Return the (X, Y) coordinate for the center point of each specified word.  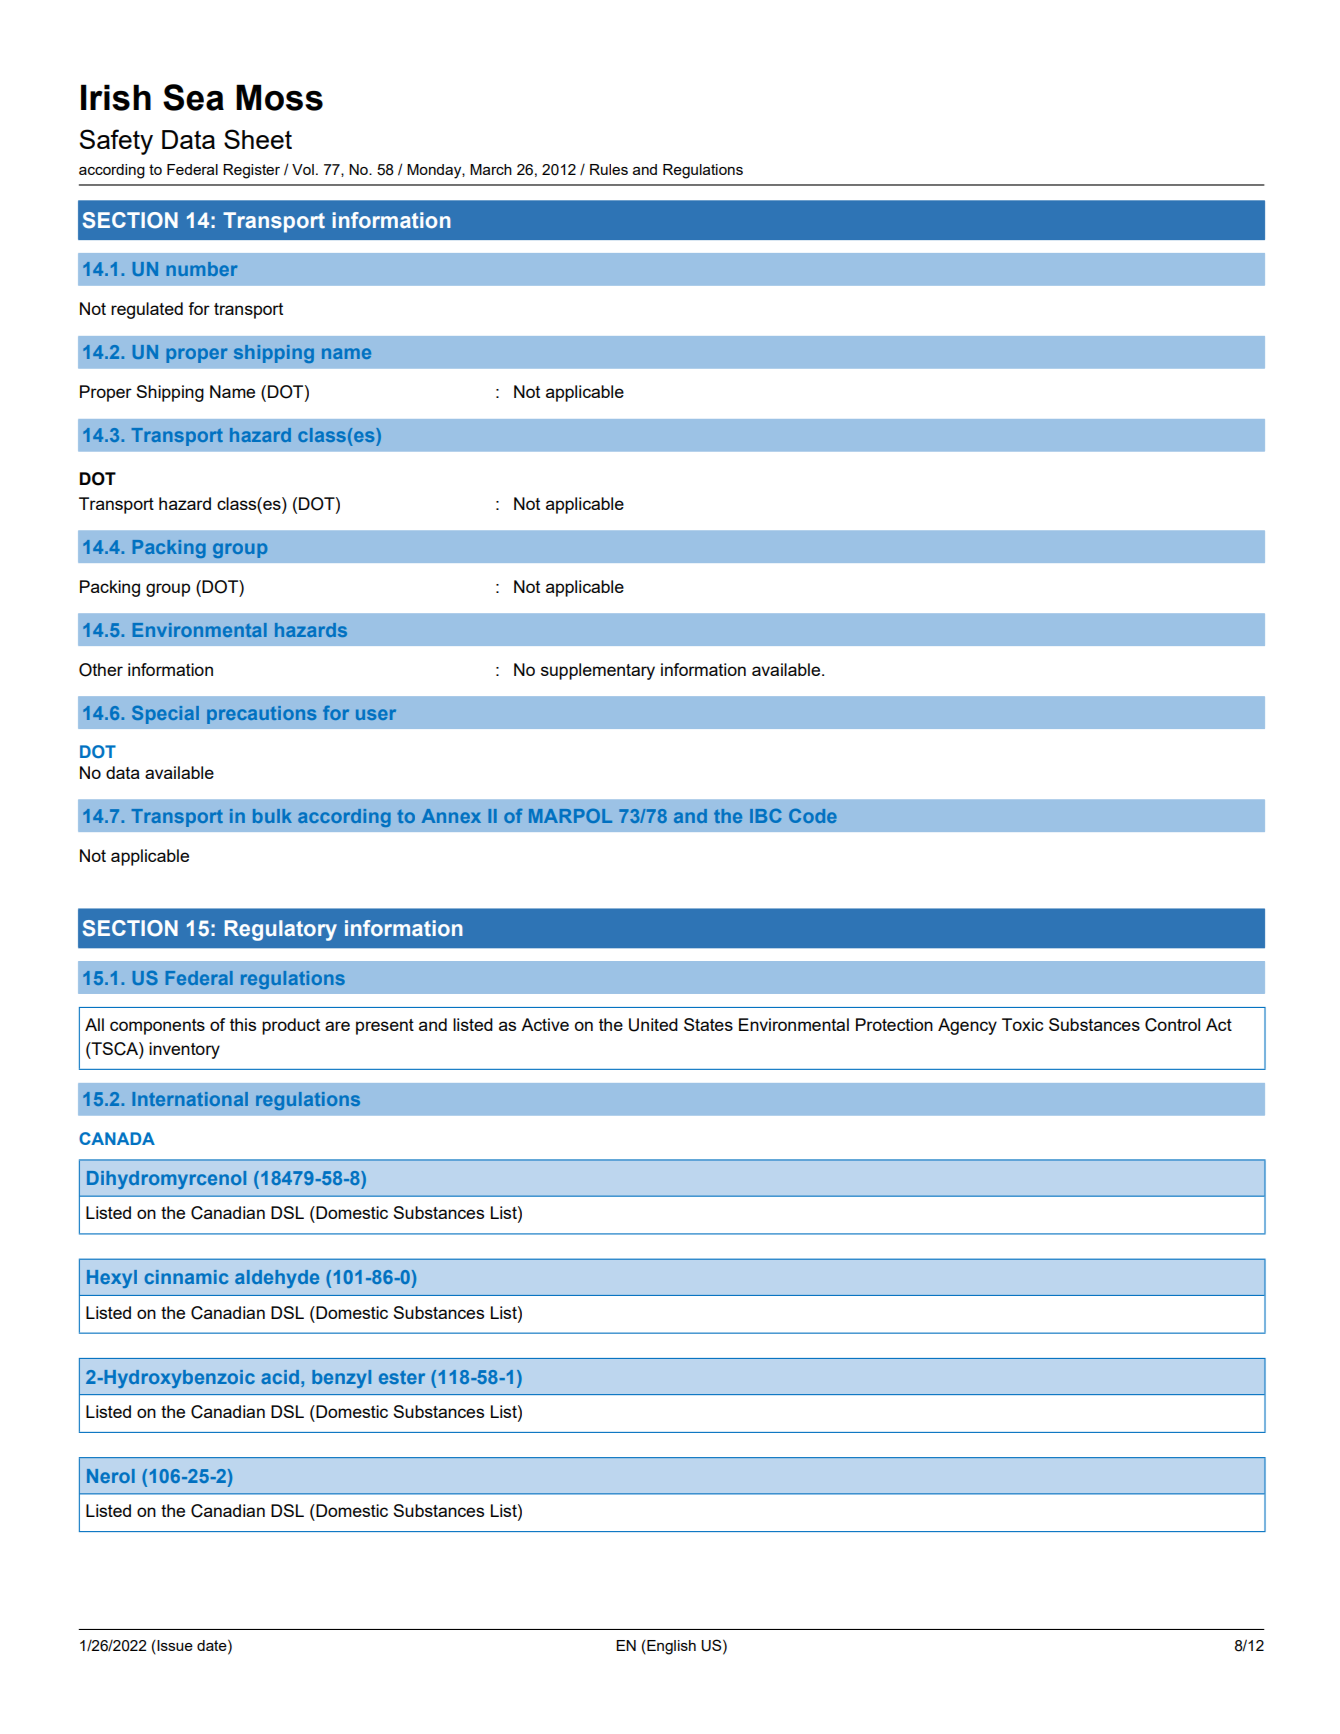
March (491, 169)
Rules (609, 169)
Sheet (258, 139)
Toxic (1022, 1024)
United (653, 1025)
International (190, 1099)
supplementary (598, 671)
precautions (261, 715)
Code (813, 816)
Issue (174, 1645)
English (670, 1647)
